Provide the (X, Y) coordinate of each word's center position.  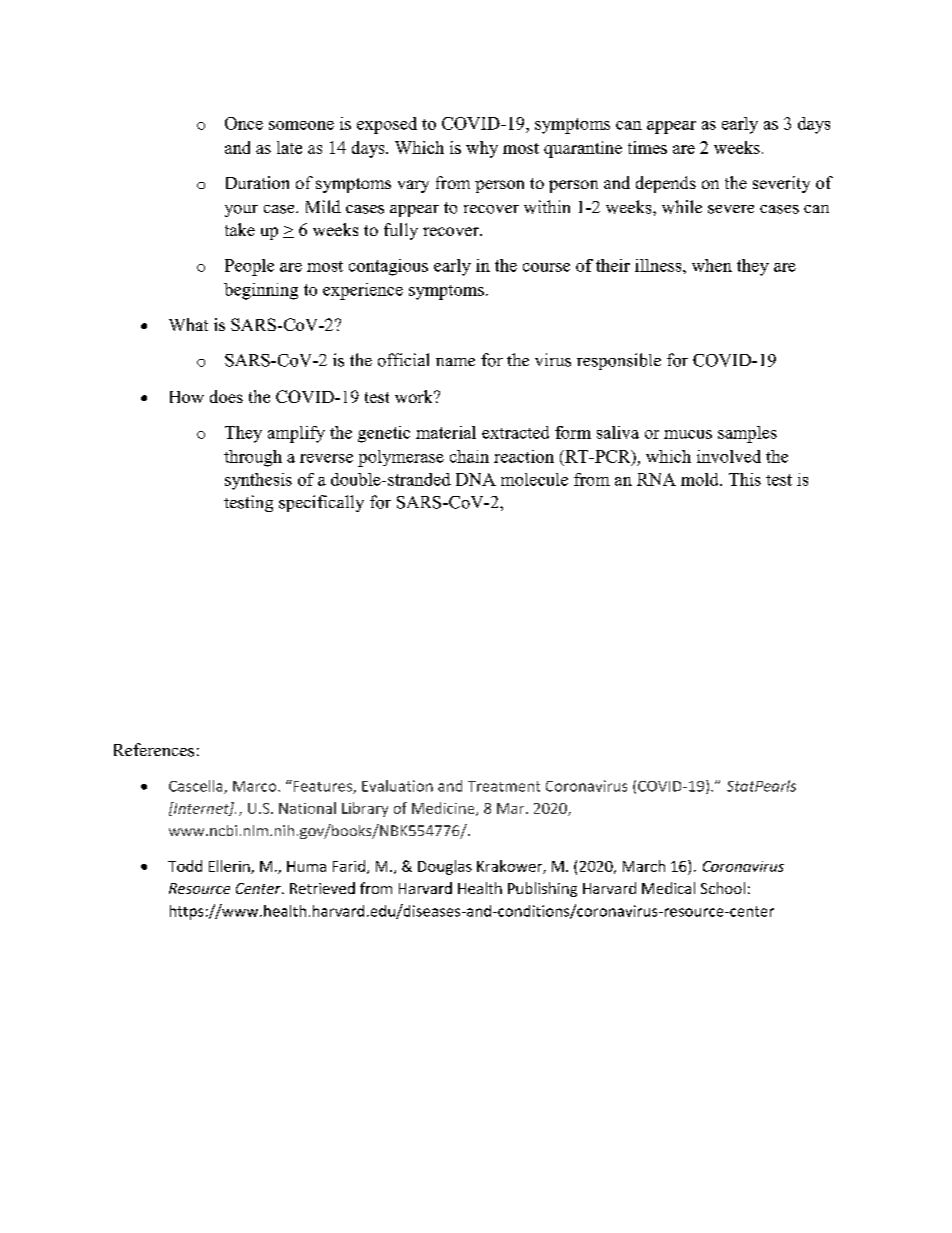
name (455, 362)
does (226, 396)
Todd (185, 866)
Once (244, 123)
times (647, 147)
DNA (476, 479)
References (154, 750)
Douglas (445, 867)
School (723, 888)
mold (701, 479)
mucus (688, 434)
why (482, 149)
